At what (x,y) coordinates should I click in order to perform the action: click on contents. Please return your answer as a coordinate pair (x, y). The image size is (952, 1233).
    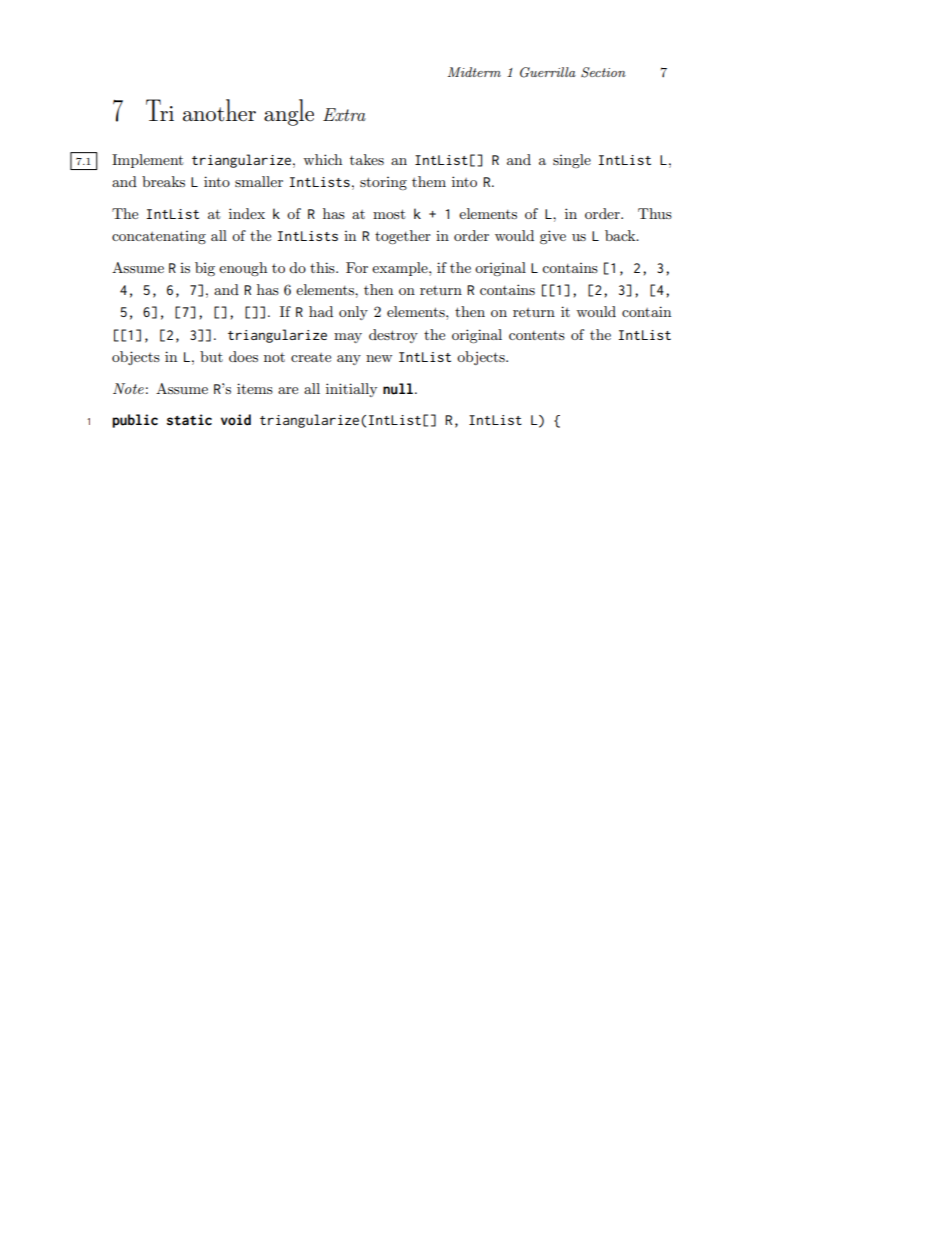
    Looking at the image, I should click on (537, 335).
